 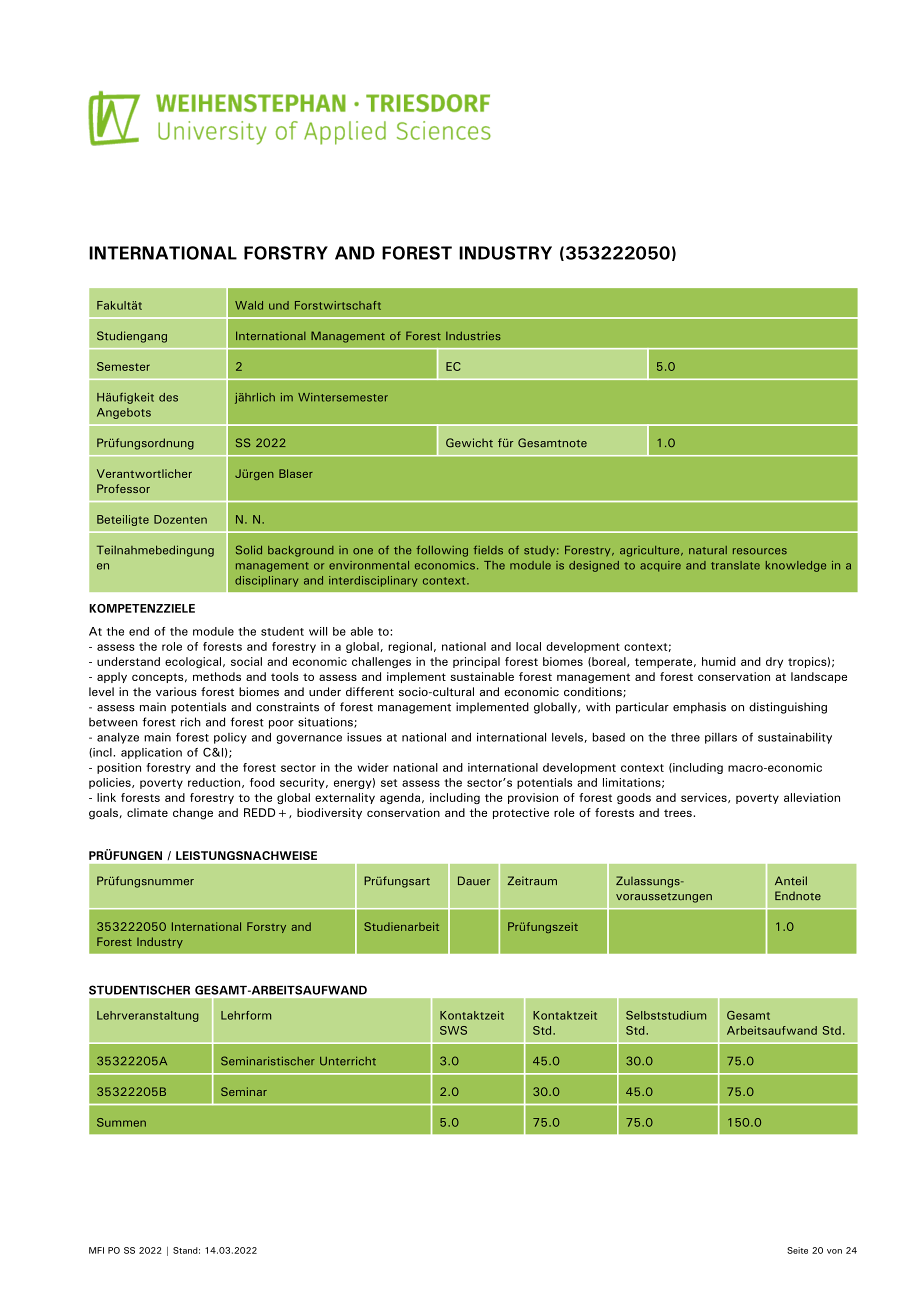 What do you see at coordinates (719, 661) in the screenshot?
I see `humid` at bounding box center [719, 661].
